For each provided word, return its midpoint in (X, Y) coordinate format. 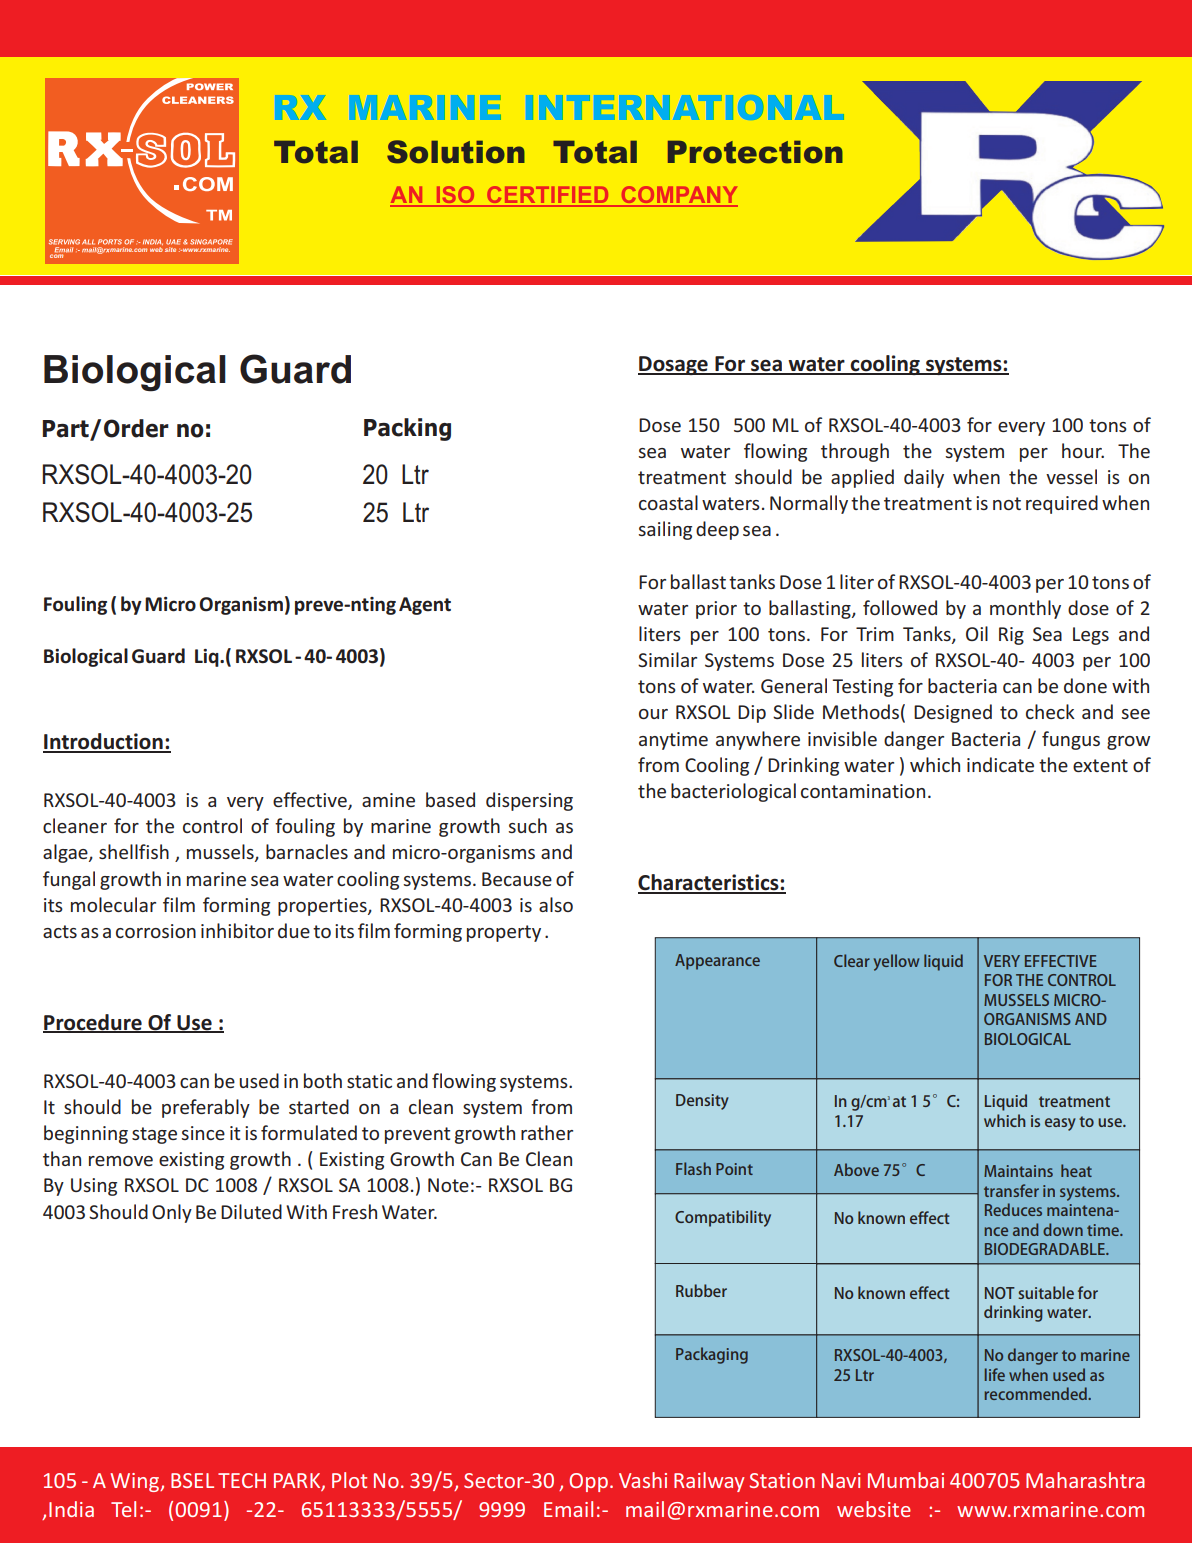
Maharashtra (1085, 1480)
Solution (456, 152)
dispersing (529, 801)
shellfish (134, 851)
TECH (242, 1480)
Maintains (1018, 1171)
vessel (1071, 476)
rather (547, 1132)
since (203, 1133)
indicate (1000, 764)
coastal (668, 502)
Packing (407, 429)
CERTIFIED (548, 196)
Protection (755, 152)
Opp (588, 1482)
